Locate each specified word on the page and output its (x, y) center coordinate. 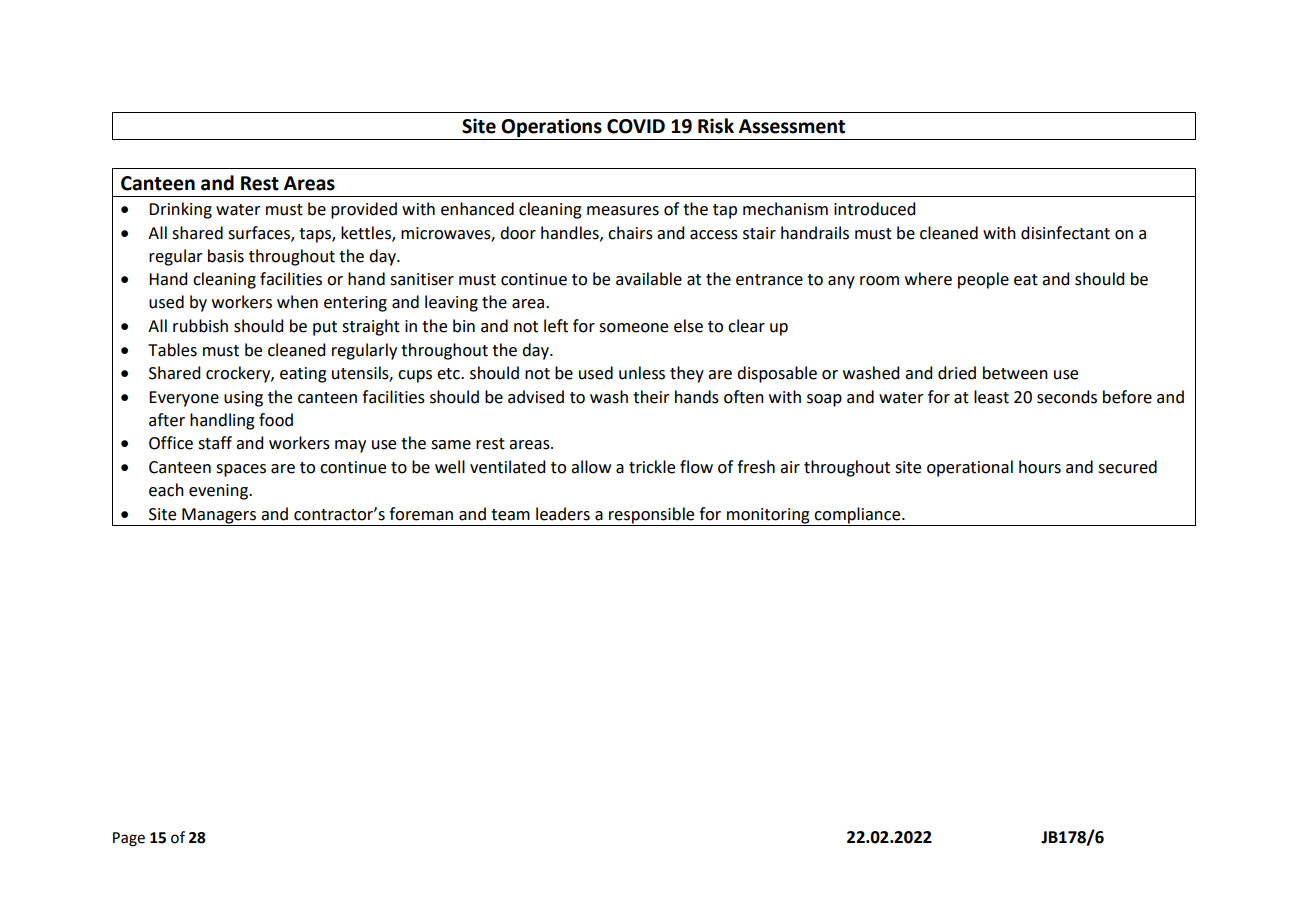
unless (642, 373)
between (1015, 373)
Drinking (180, 210)
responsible (651, 515)
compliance (858, 515)
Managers (219, 516)
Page (129, 839)
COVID (636, 126)
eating (303, 375)
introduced (874, 209)
